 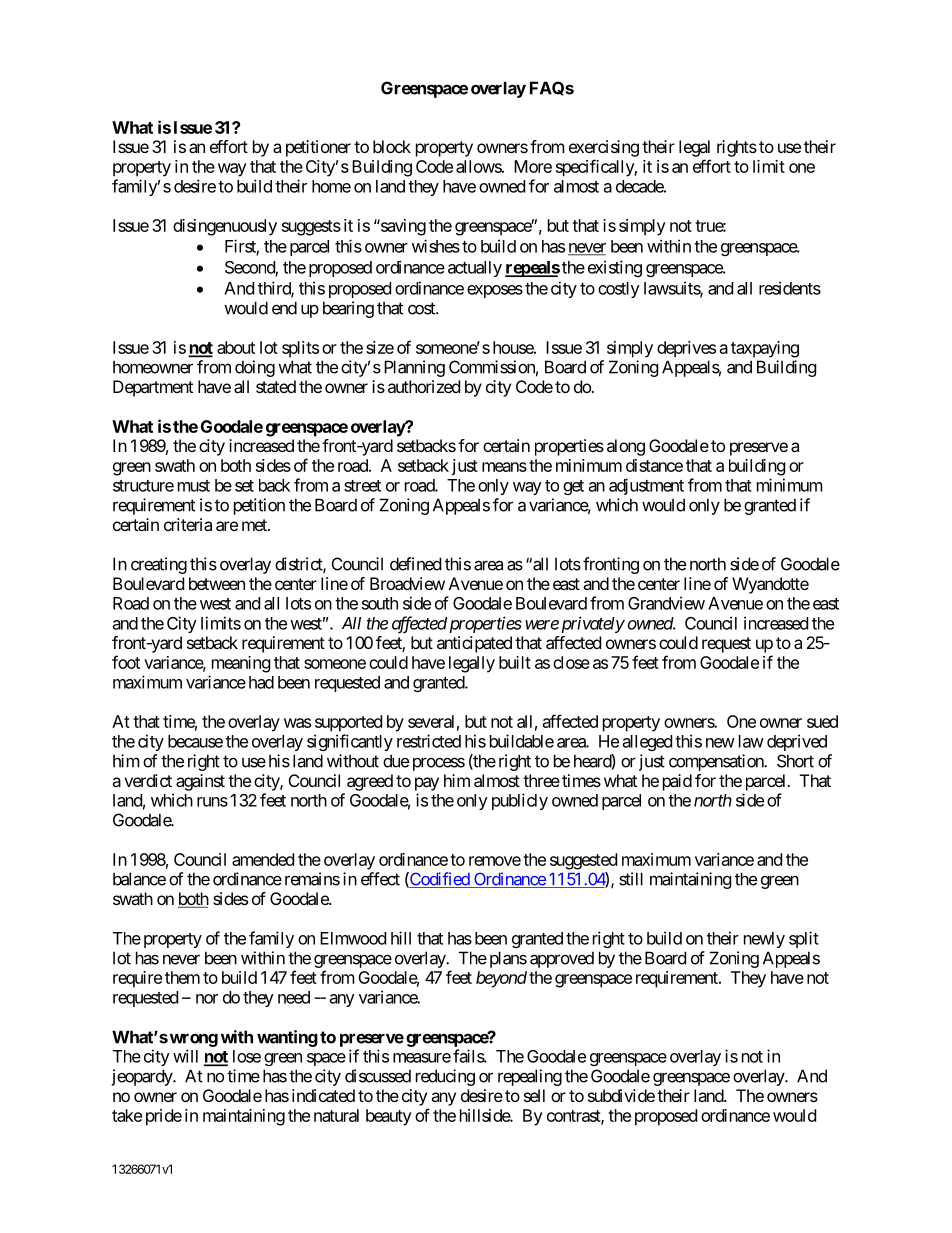 I want to click on More, so click(x=533, y=166).
